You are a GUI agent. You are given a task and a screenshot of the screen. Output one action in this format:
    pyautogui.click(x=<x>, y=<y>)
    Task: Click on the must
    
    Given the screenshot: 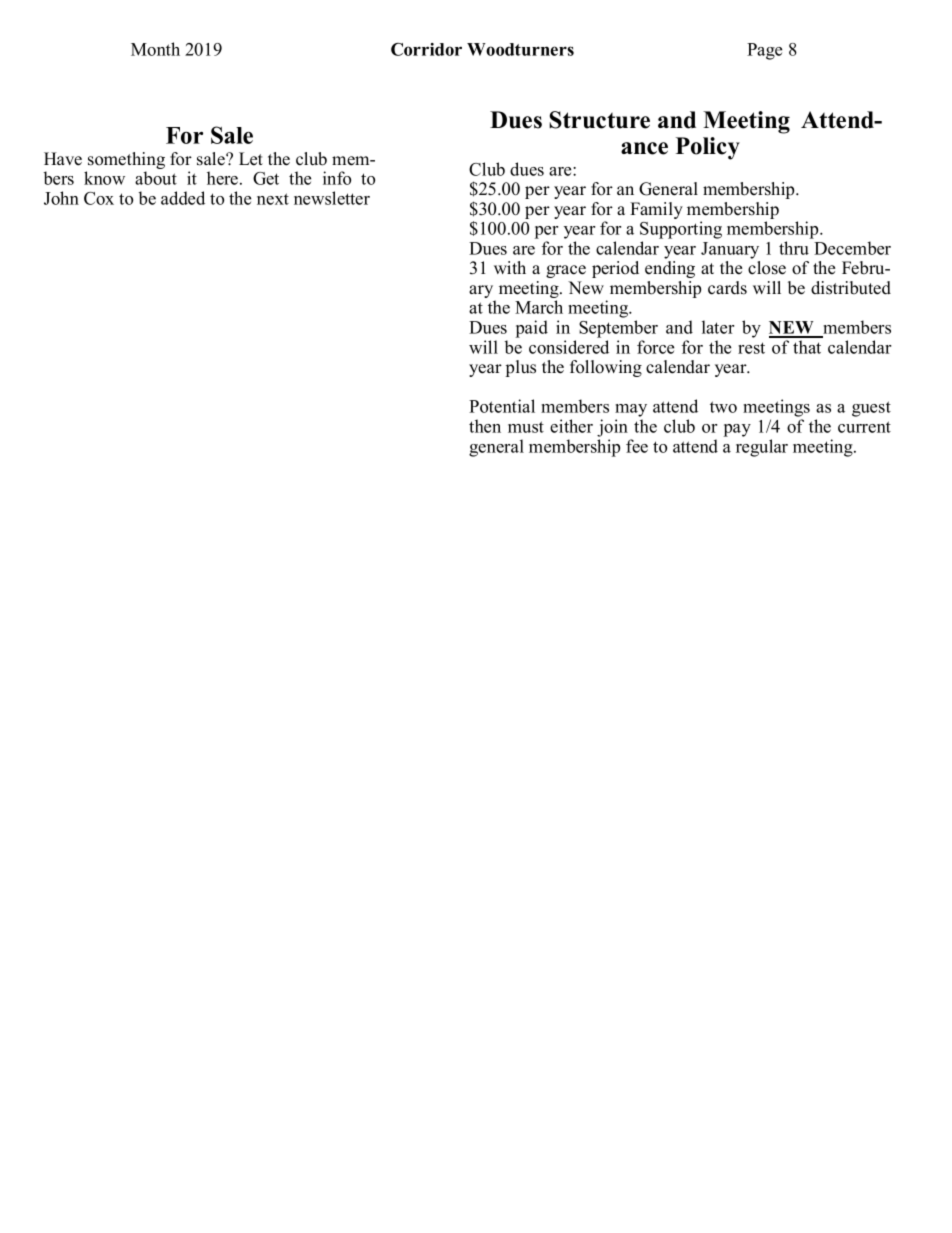 What is the action you would take?
    pyautogui.click(x=526, y=427)
